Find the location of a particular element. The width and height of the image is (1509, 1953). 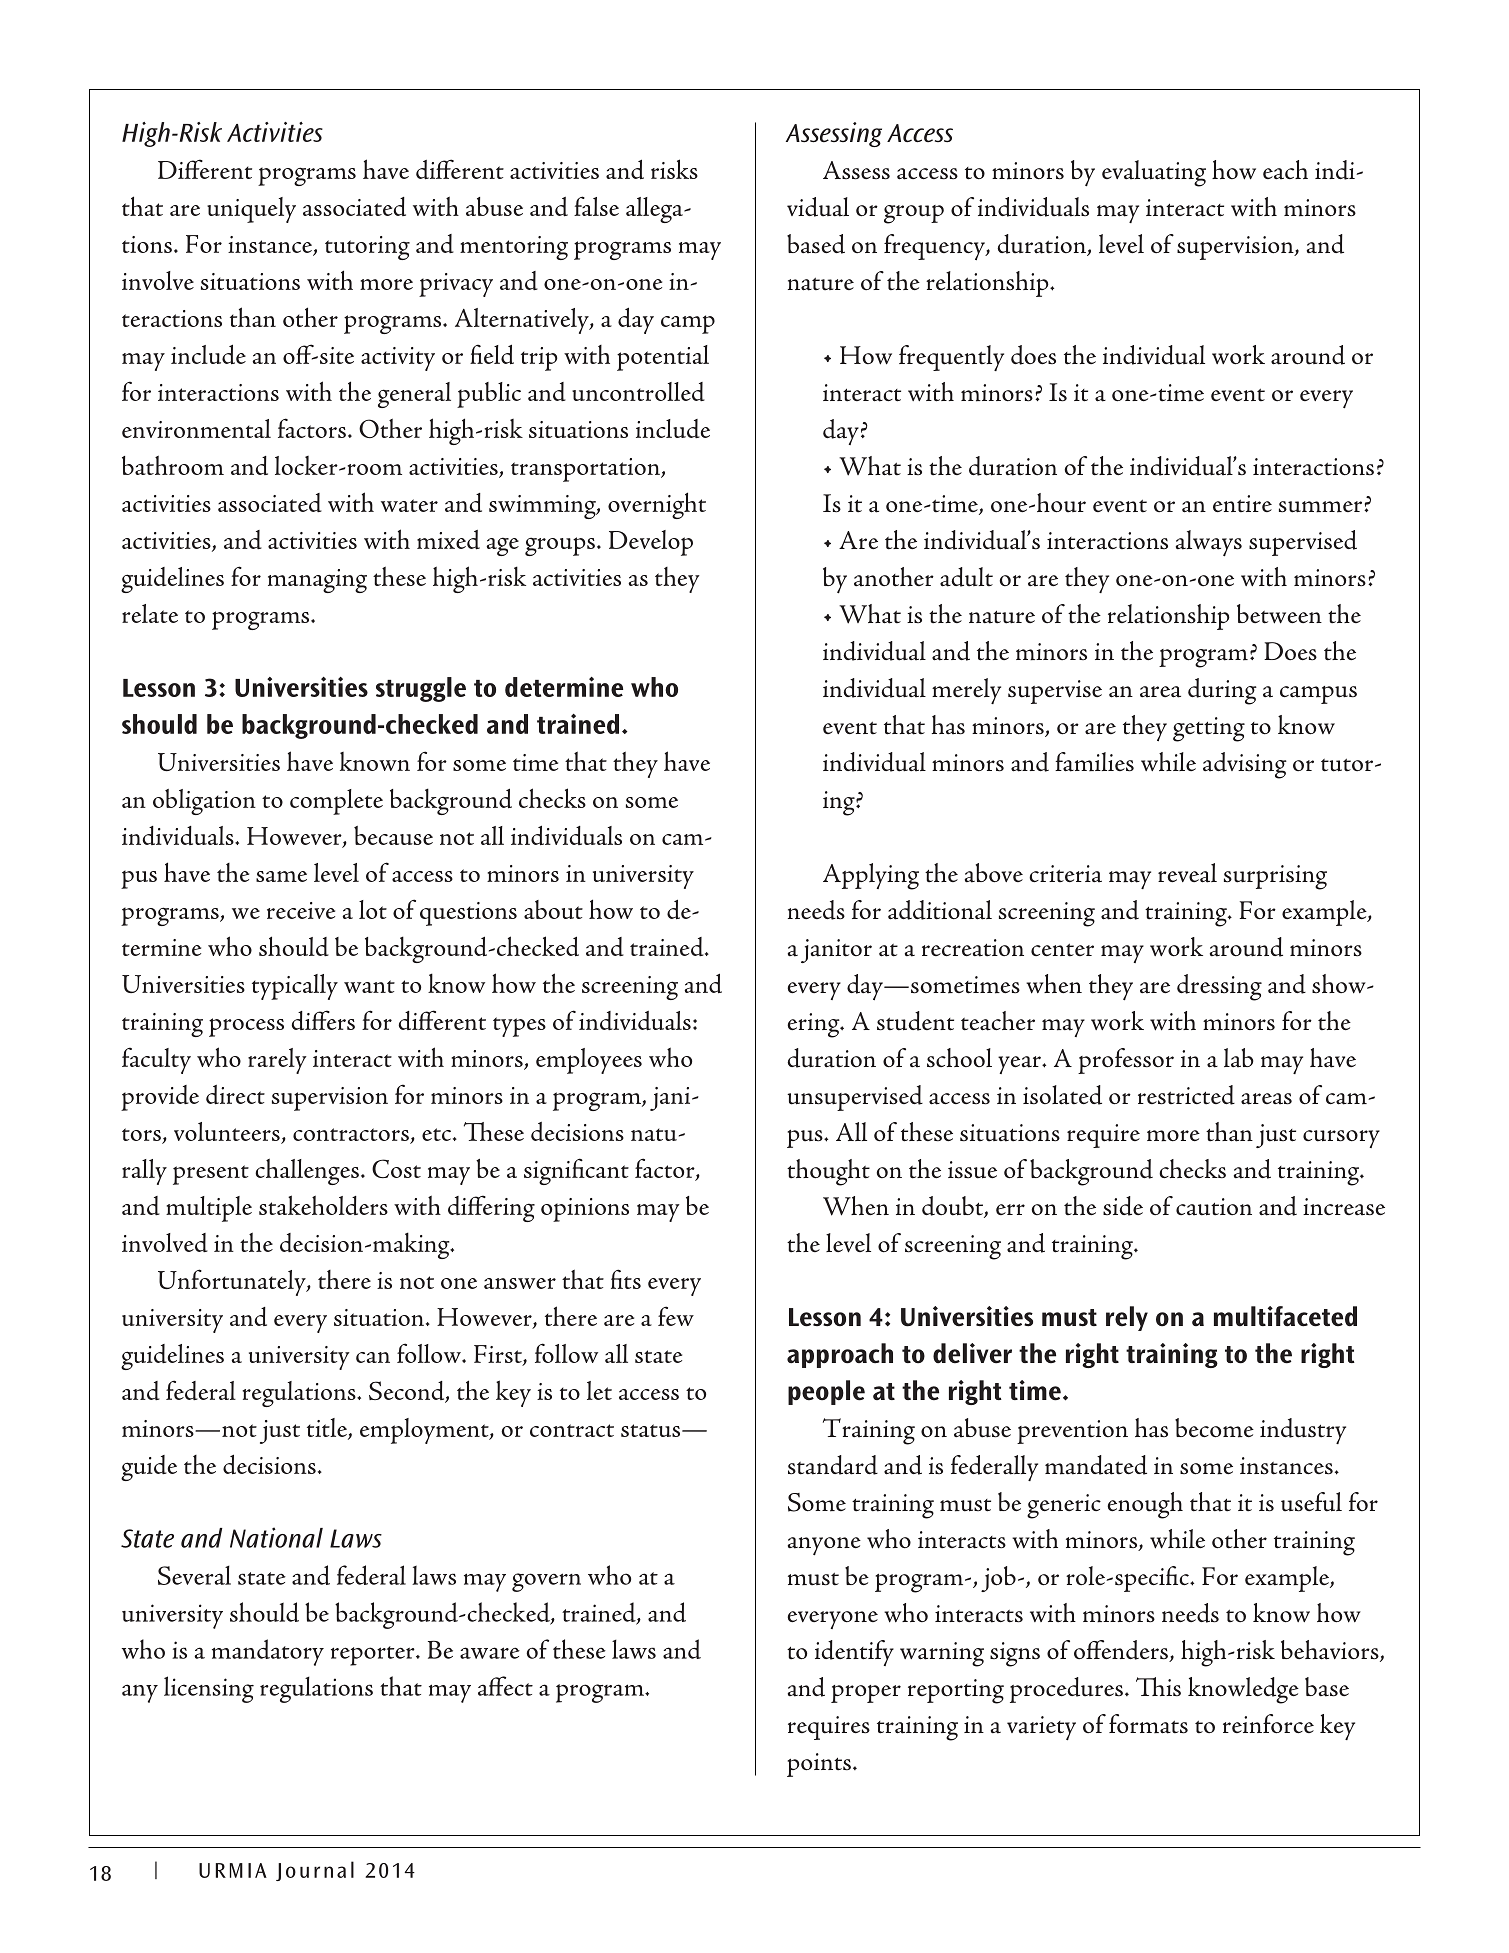

licensing is located at coordinates (209, 1689).
